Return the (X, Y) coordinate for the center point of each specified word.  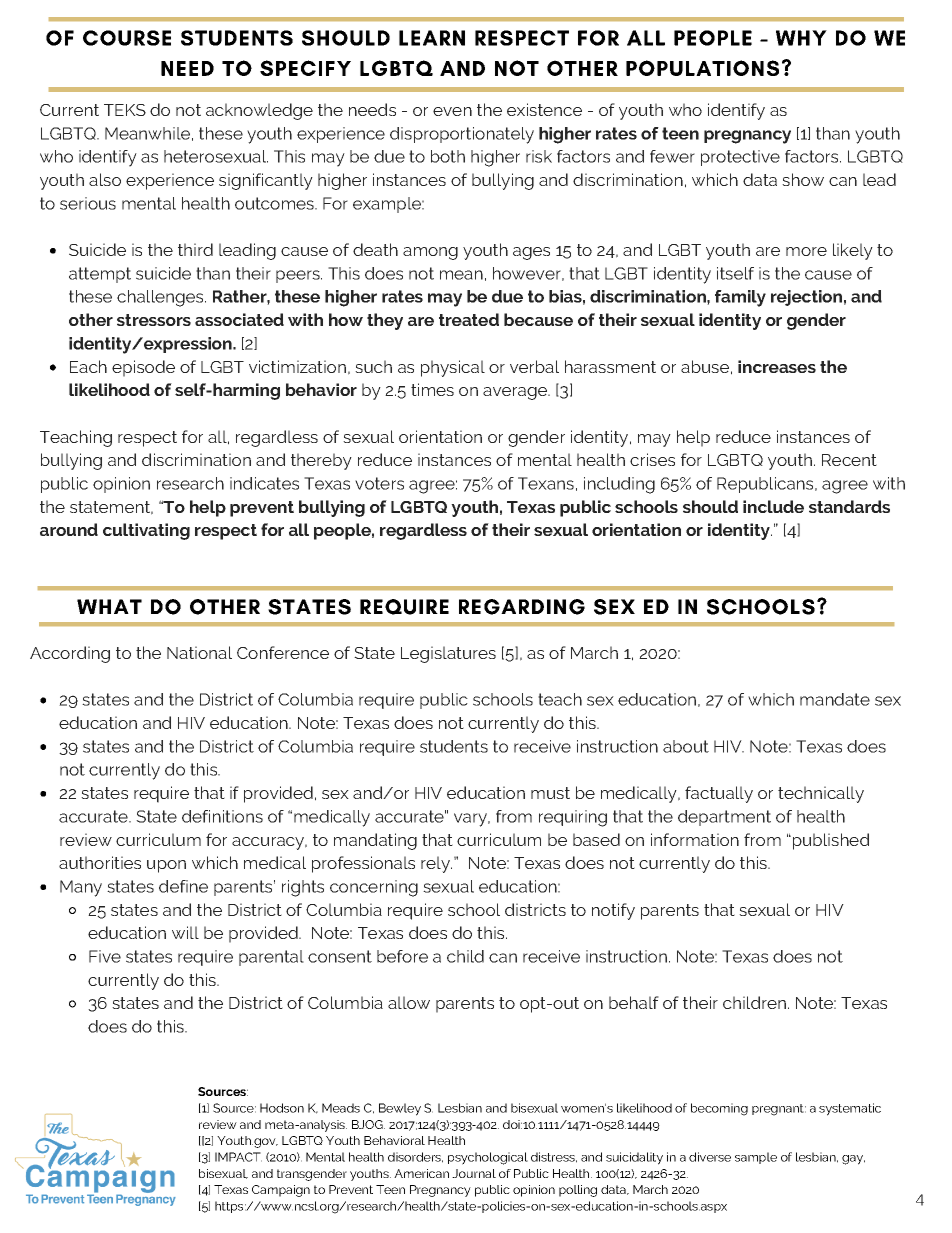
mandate (835, 699)
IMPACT (238, 1157)
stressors (154, 320)
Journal (474, 1173)
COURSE (127, 38)
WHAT (109, 606)
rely (436, 864)
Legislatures (448, 654)
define (183, 886)
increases (777, 366)
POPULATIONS (702, 68)
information (695, 839)
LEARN (432, 38)
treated (469, 319)
